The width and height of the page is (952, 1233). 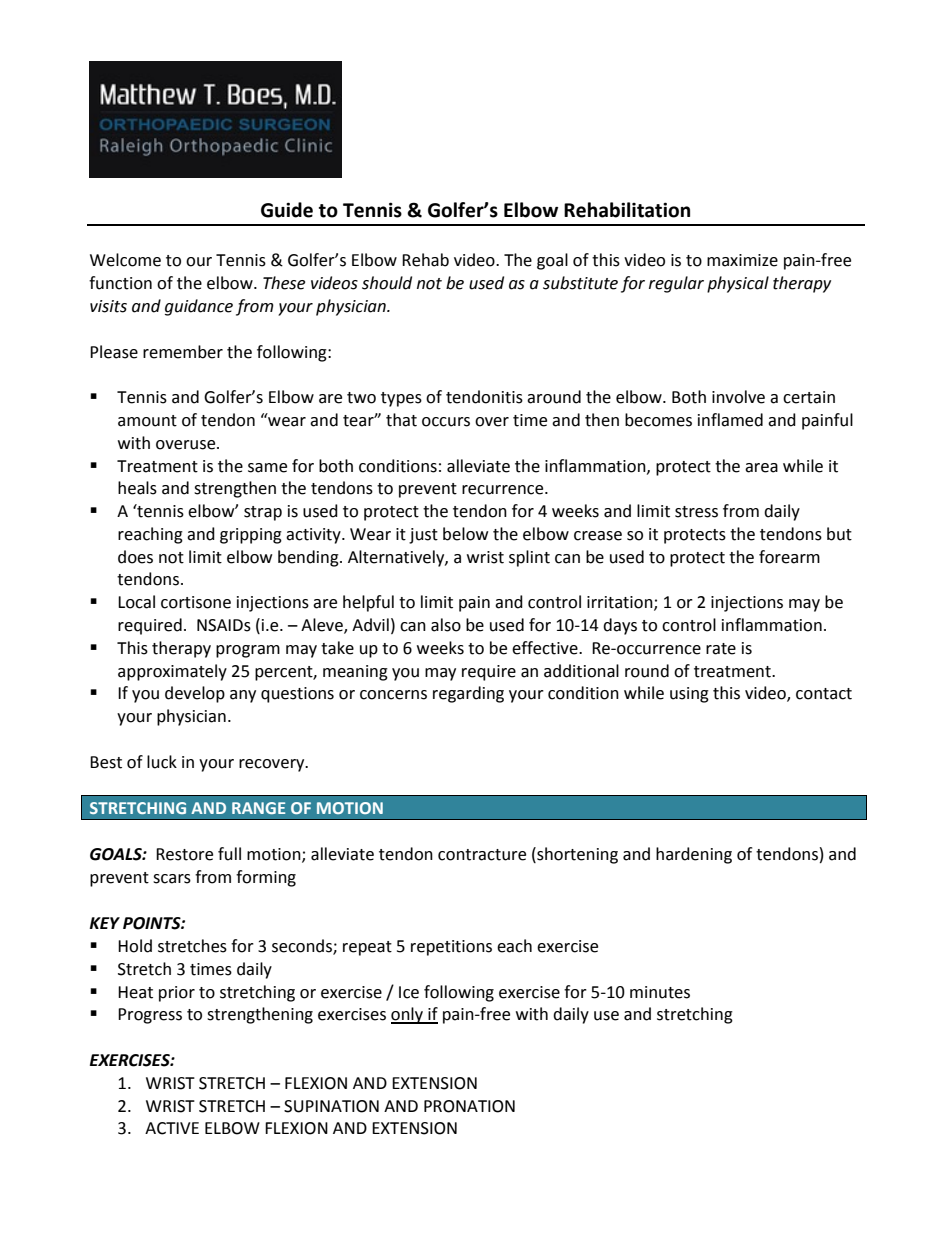 I want to click on area, so click(x=761, y=468).
